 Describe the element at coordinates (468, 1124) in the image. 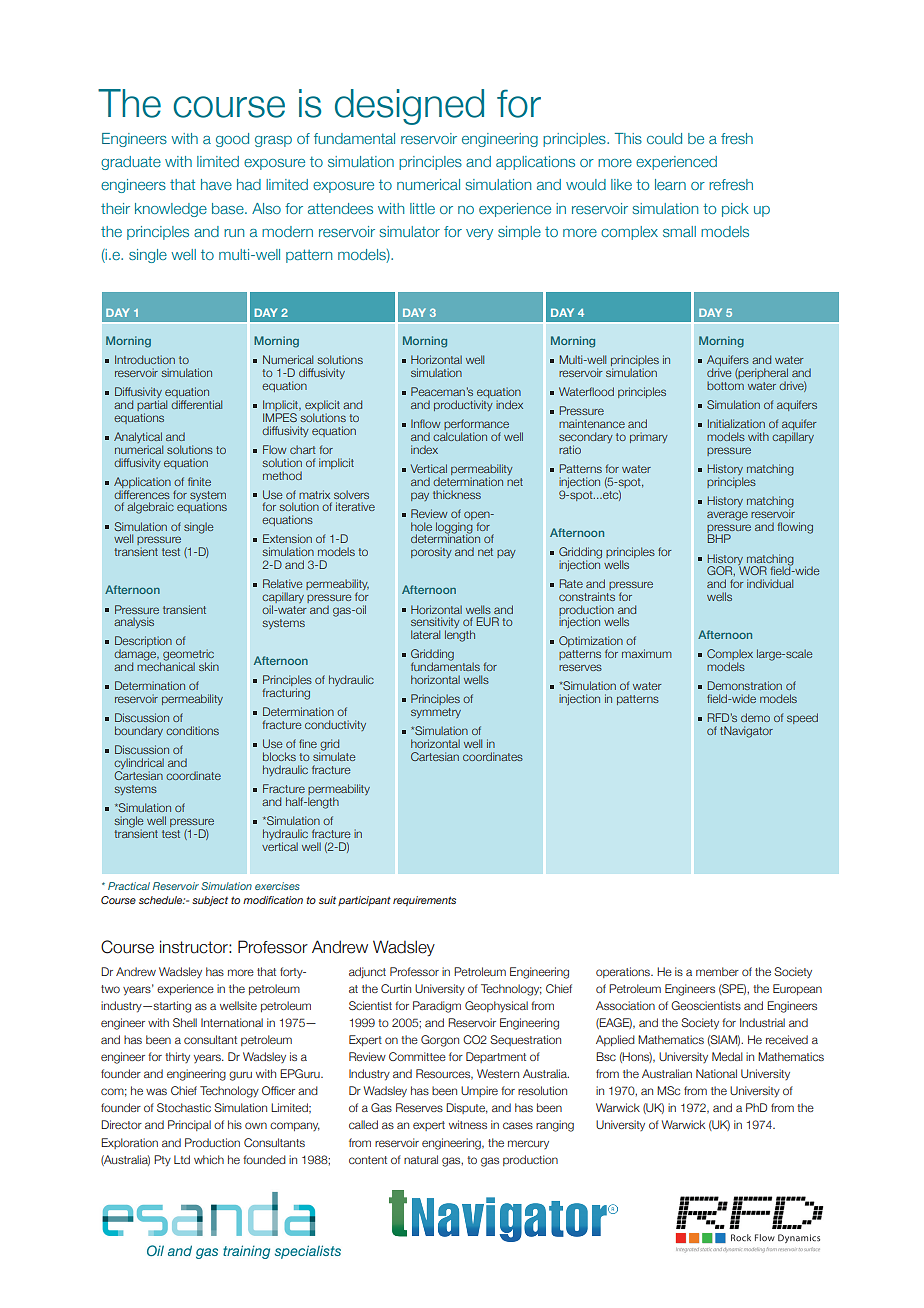

I see `witness` at that location.
